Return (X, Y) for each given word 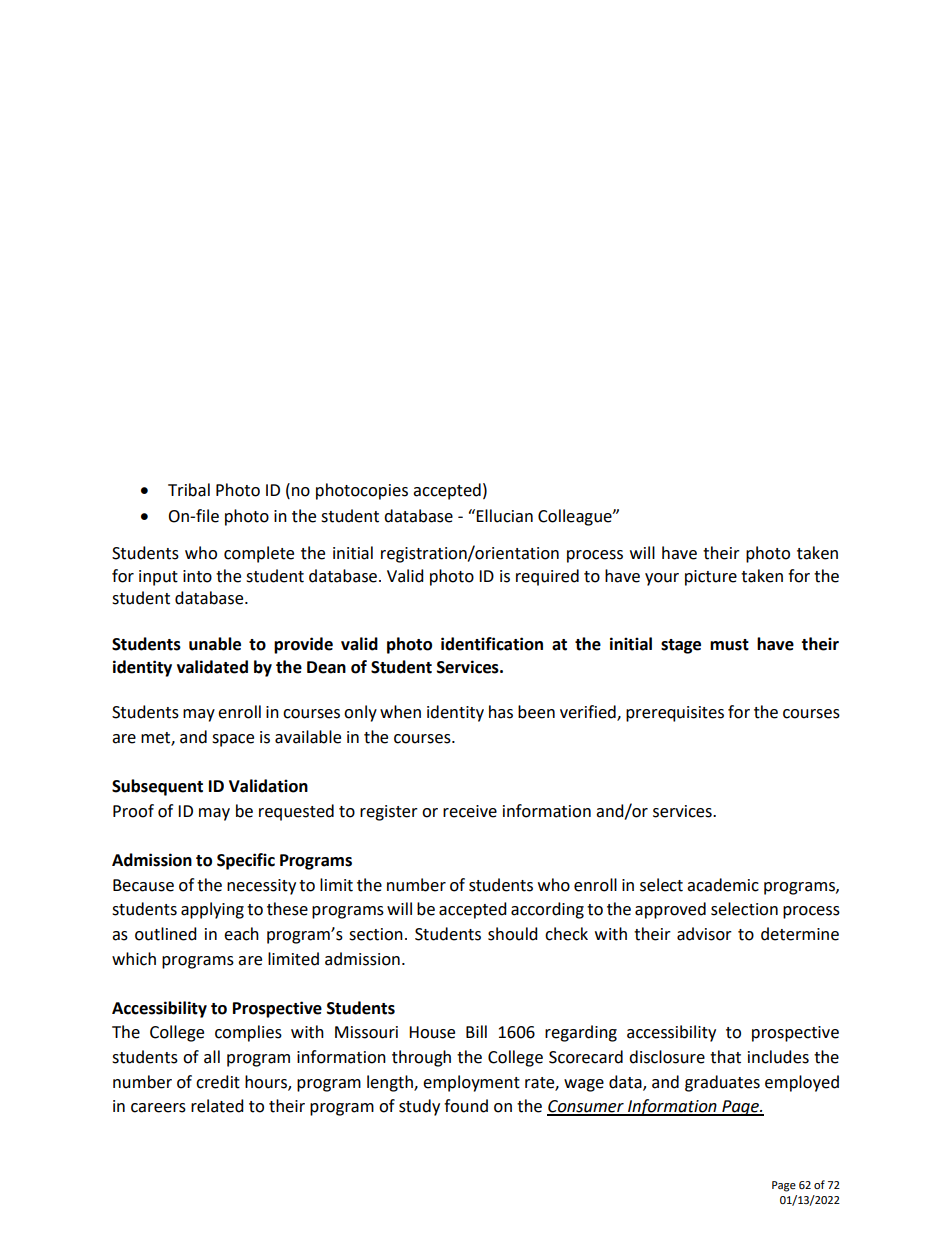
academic (723, 885)
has (501, 712)
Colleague (576, 517)
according (547, 910)
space (233, 740)
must (729, 645)
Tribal (189, 490)
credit (218, 1082)
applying (212, 910)
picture (711, 578)
